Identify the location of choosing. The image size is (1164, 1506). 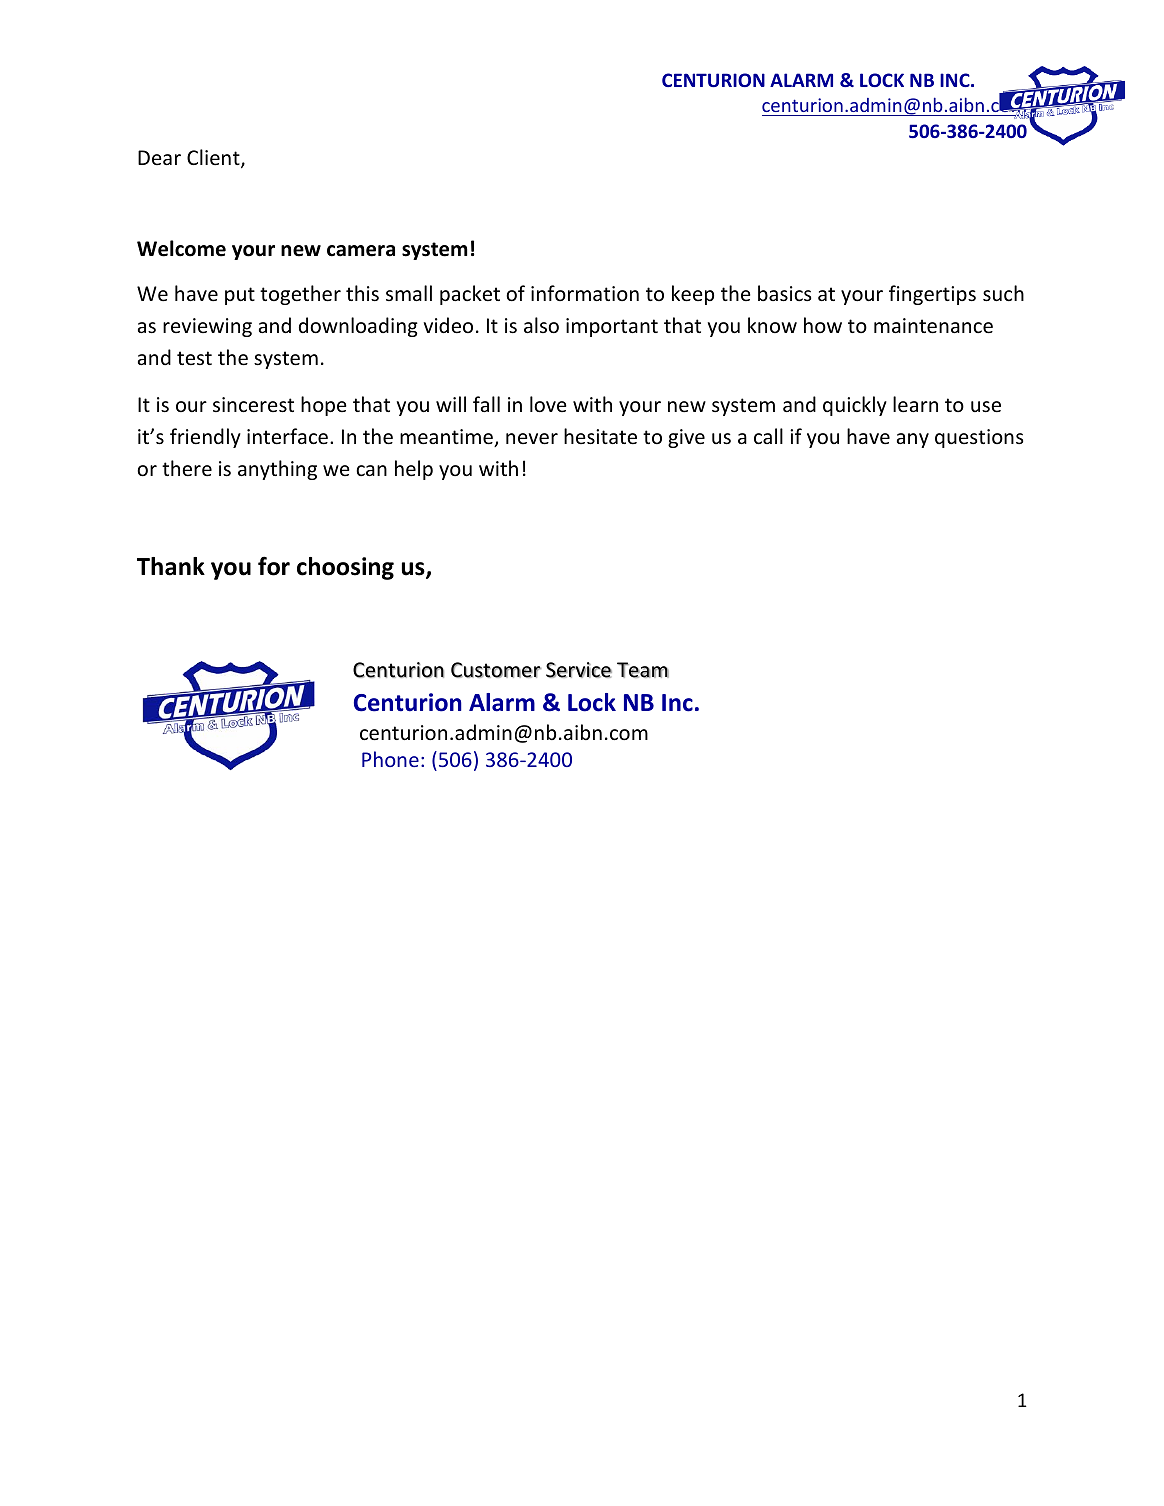
(345, 568).
